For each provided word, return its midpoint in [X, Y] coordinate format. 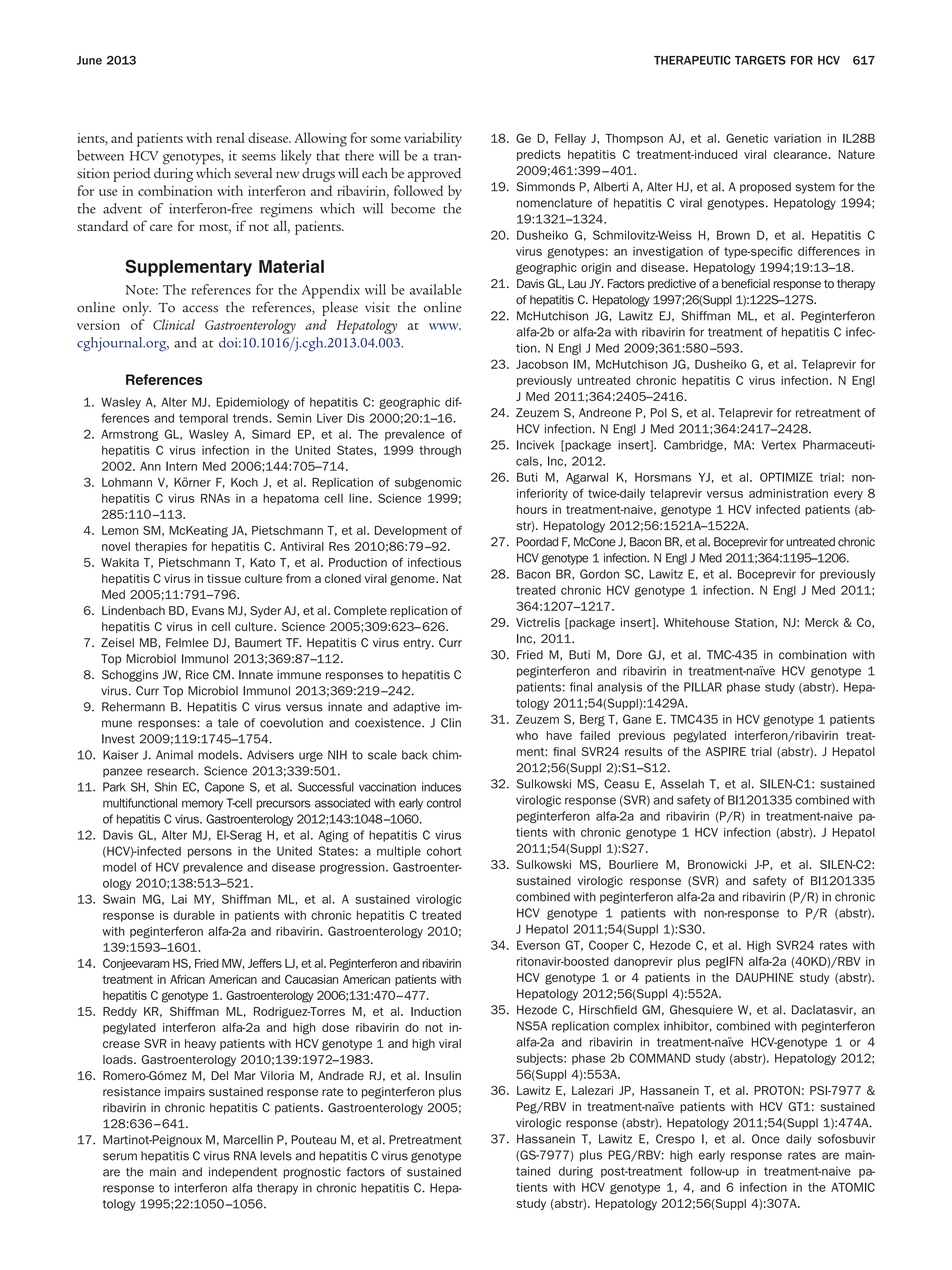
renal [230, 137]
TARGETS [760, 60]
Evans [208, 610]
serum [120, 1157]
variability [433, 139]
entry [418, 644]
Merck [822, 622]
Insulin [443, 1075]
